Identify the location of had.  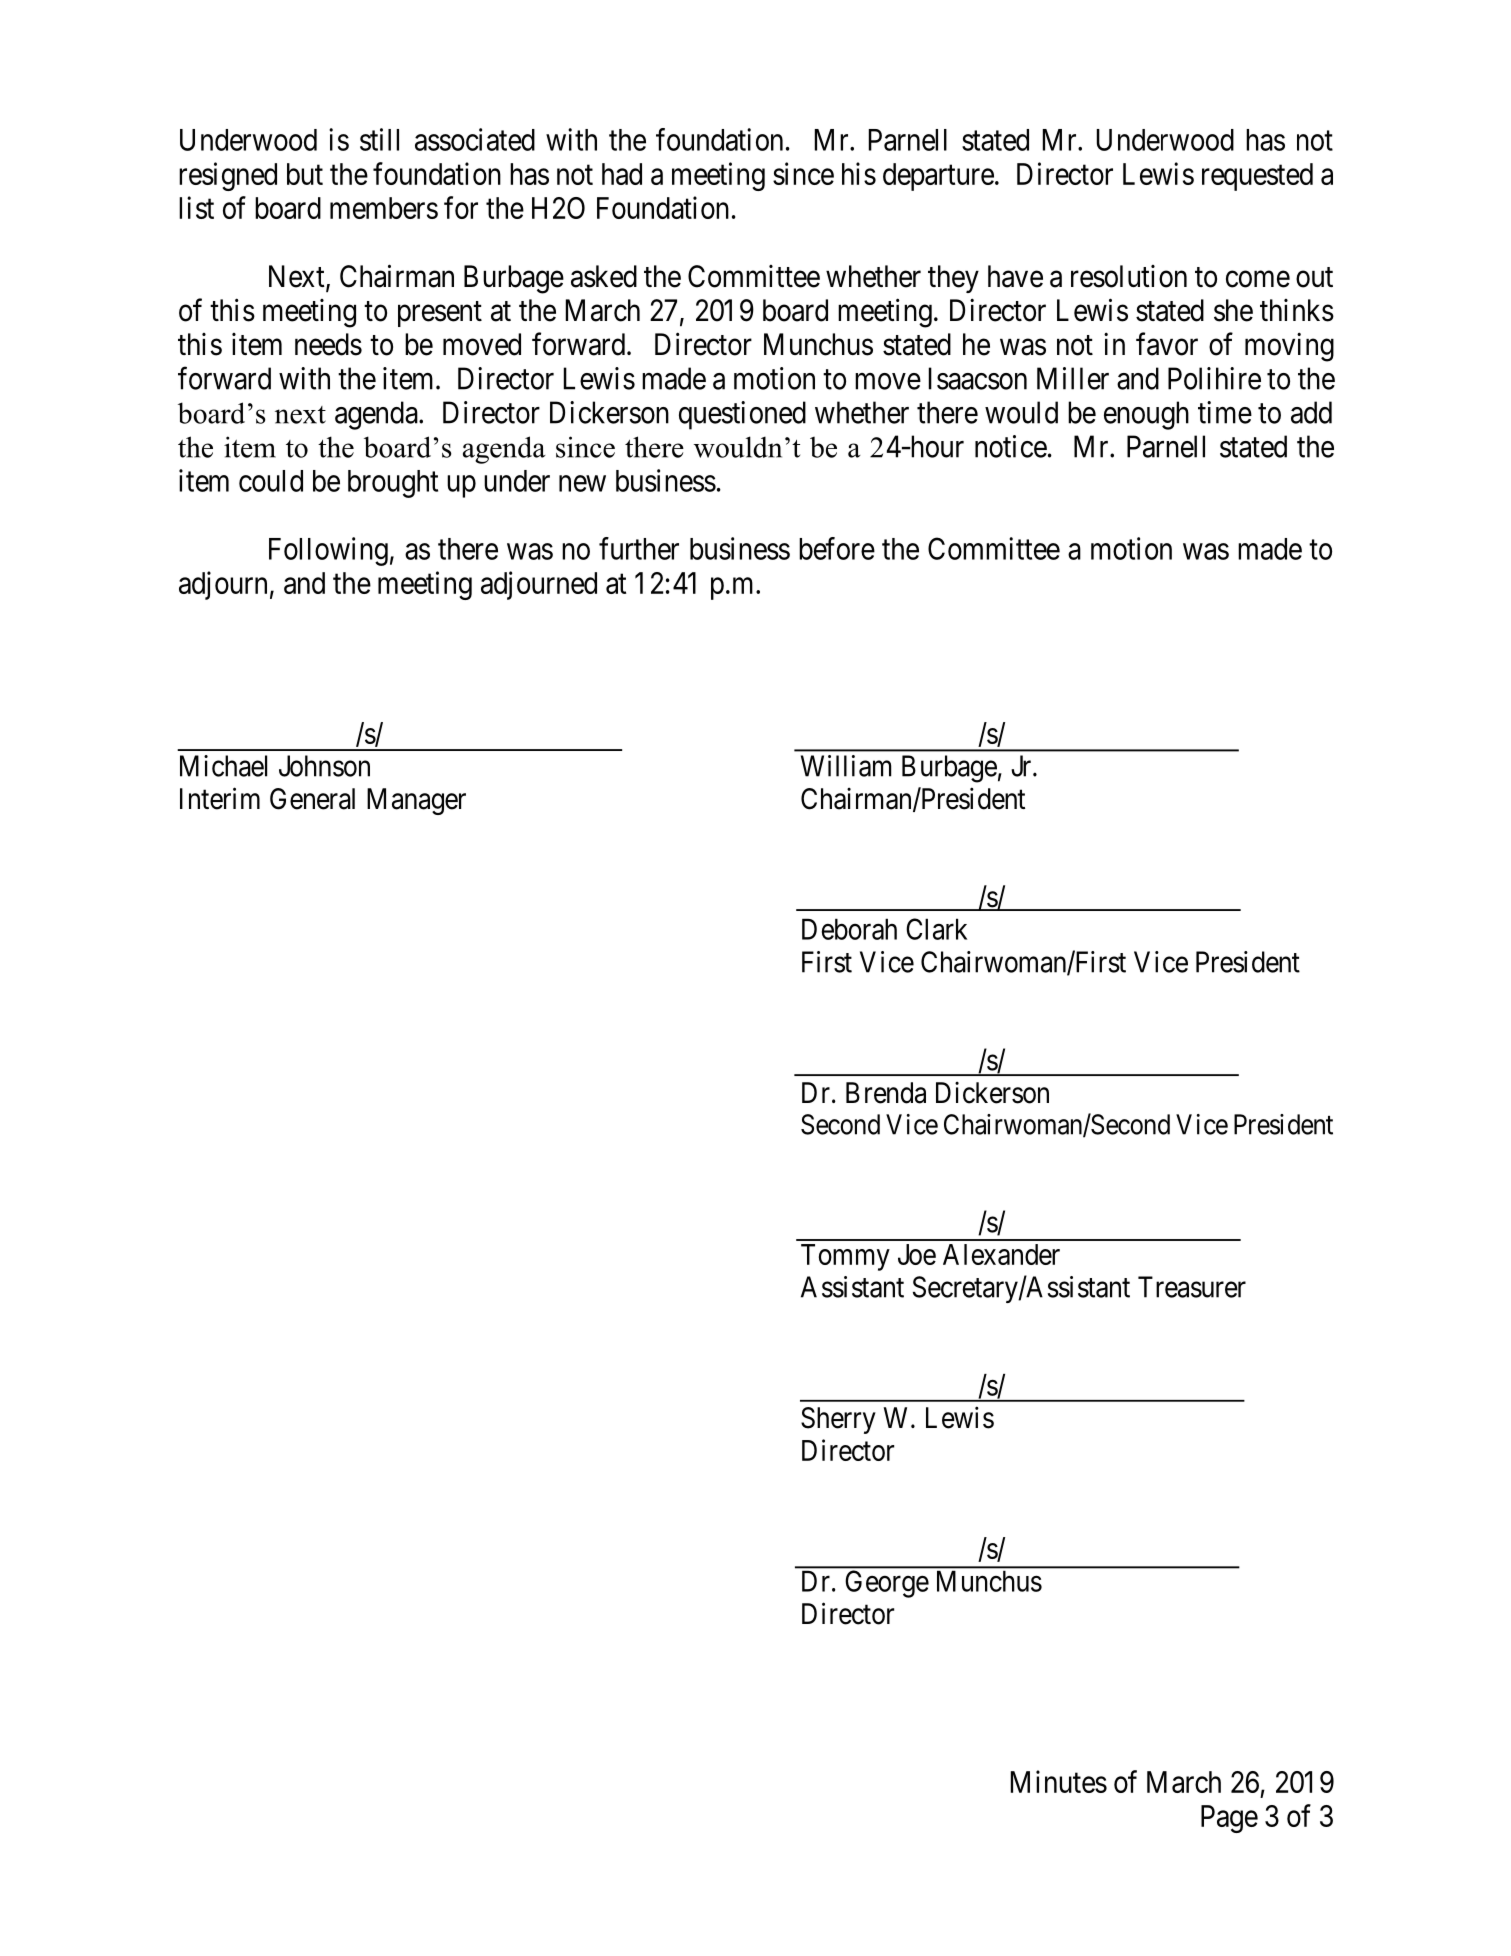
(622, 174).
